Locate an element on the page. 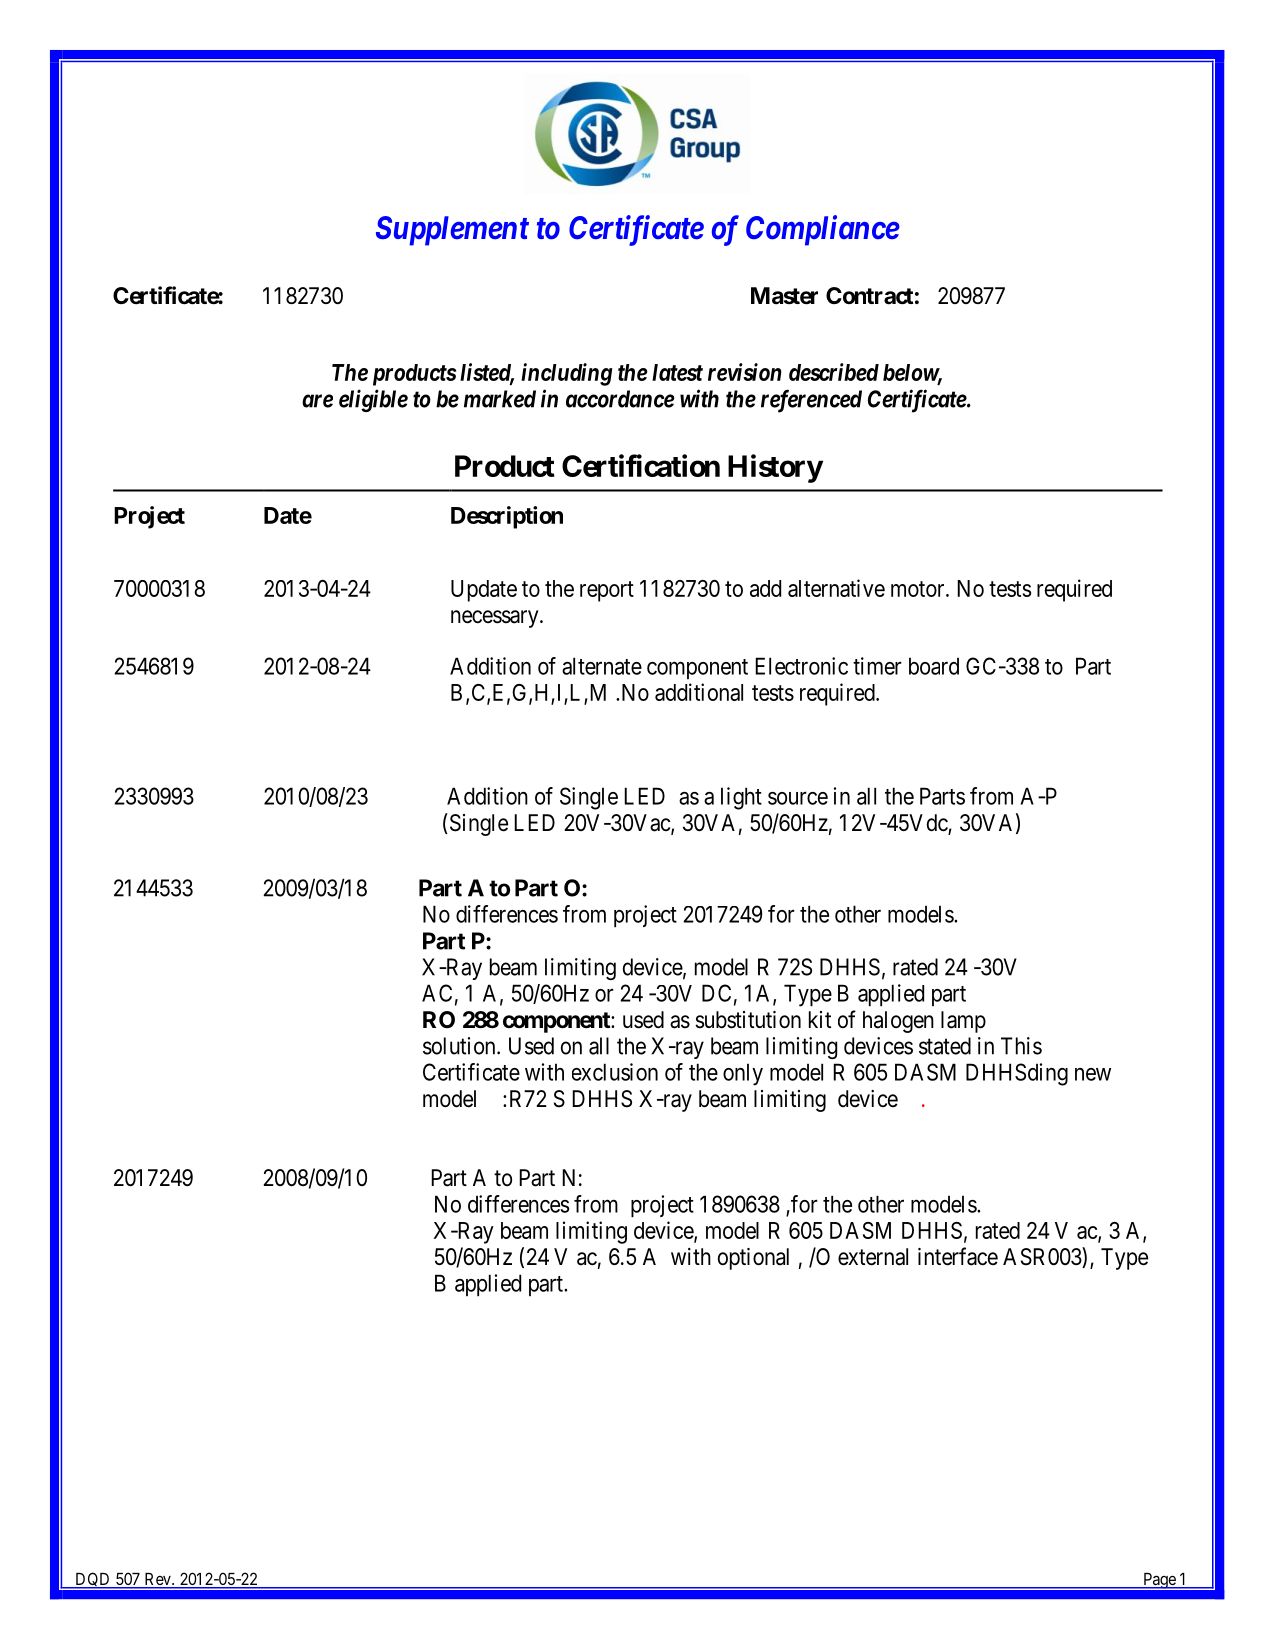 Image resolution: width=1274 pixels, height=1649 pixels. solution is located at coordinates (460, 1046).
